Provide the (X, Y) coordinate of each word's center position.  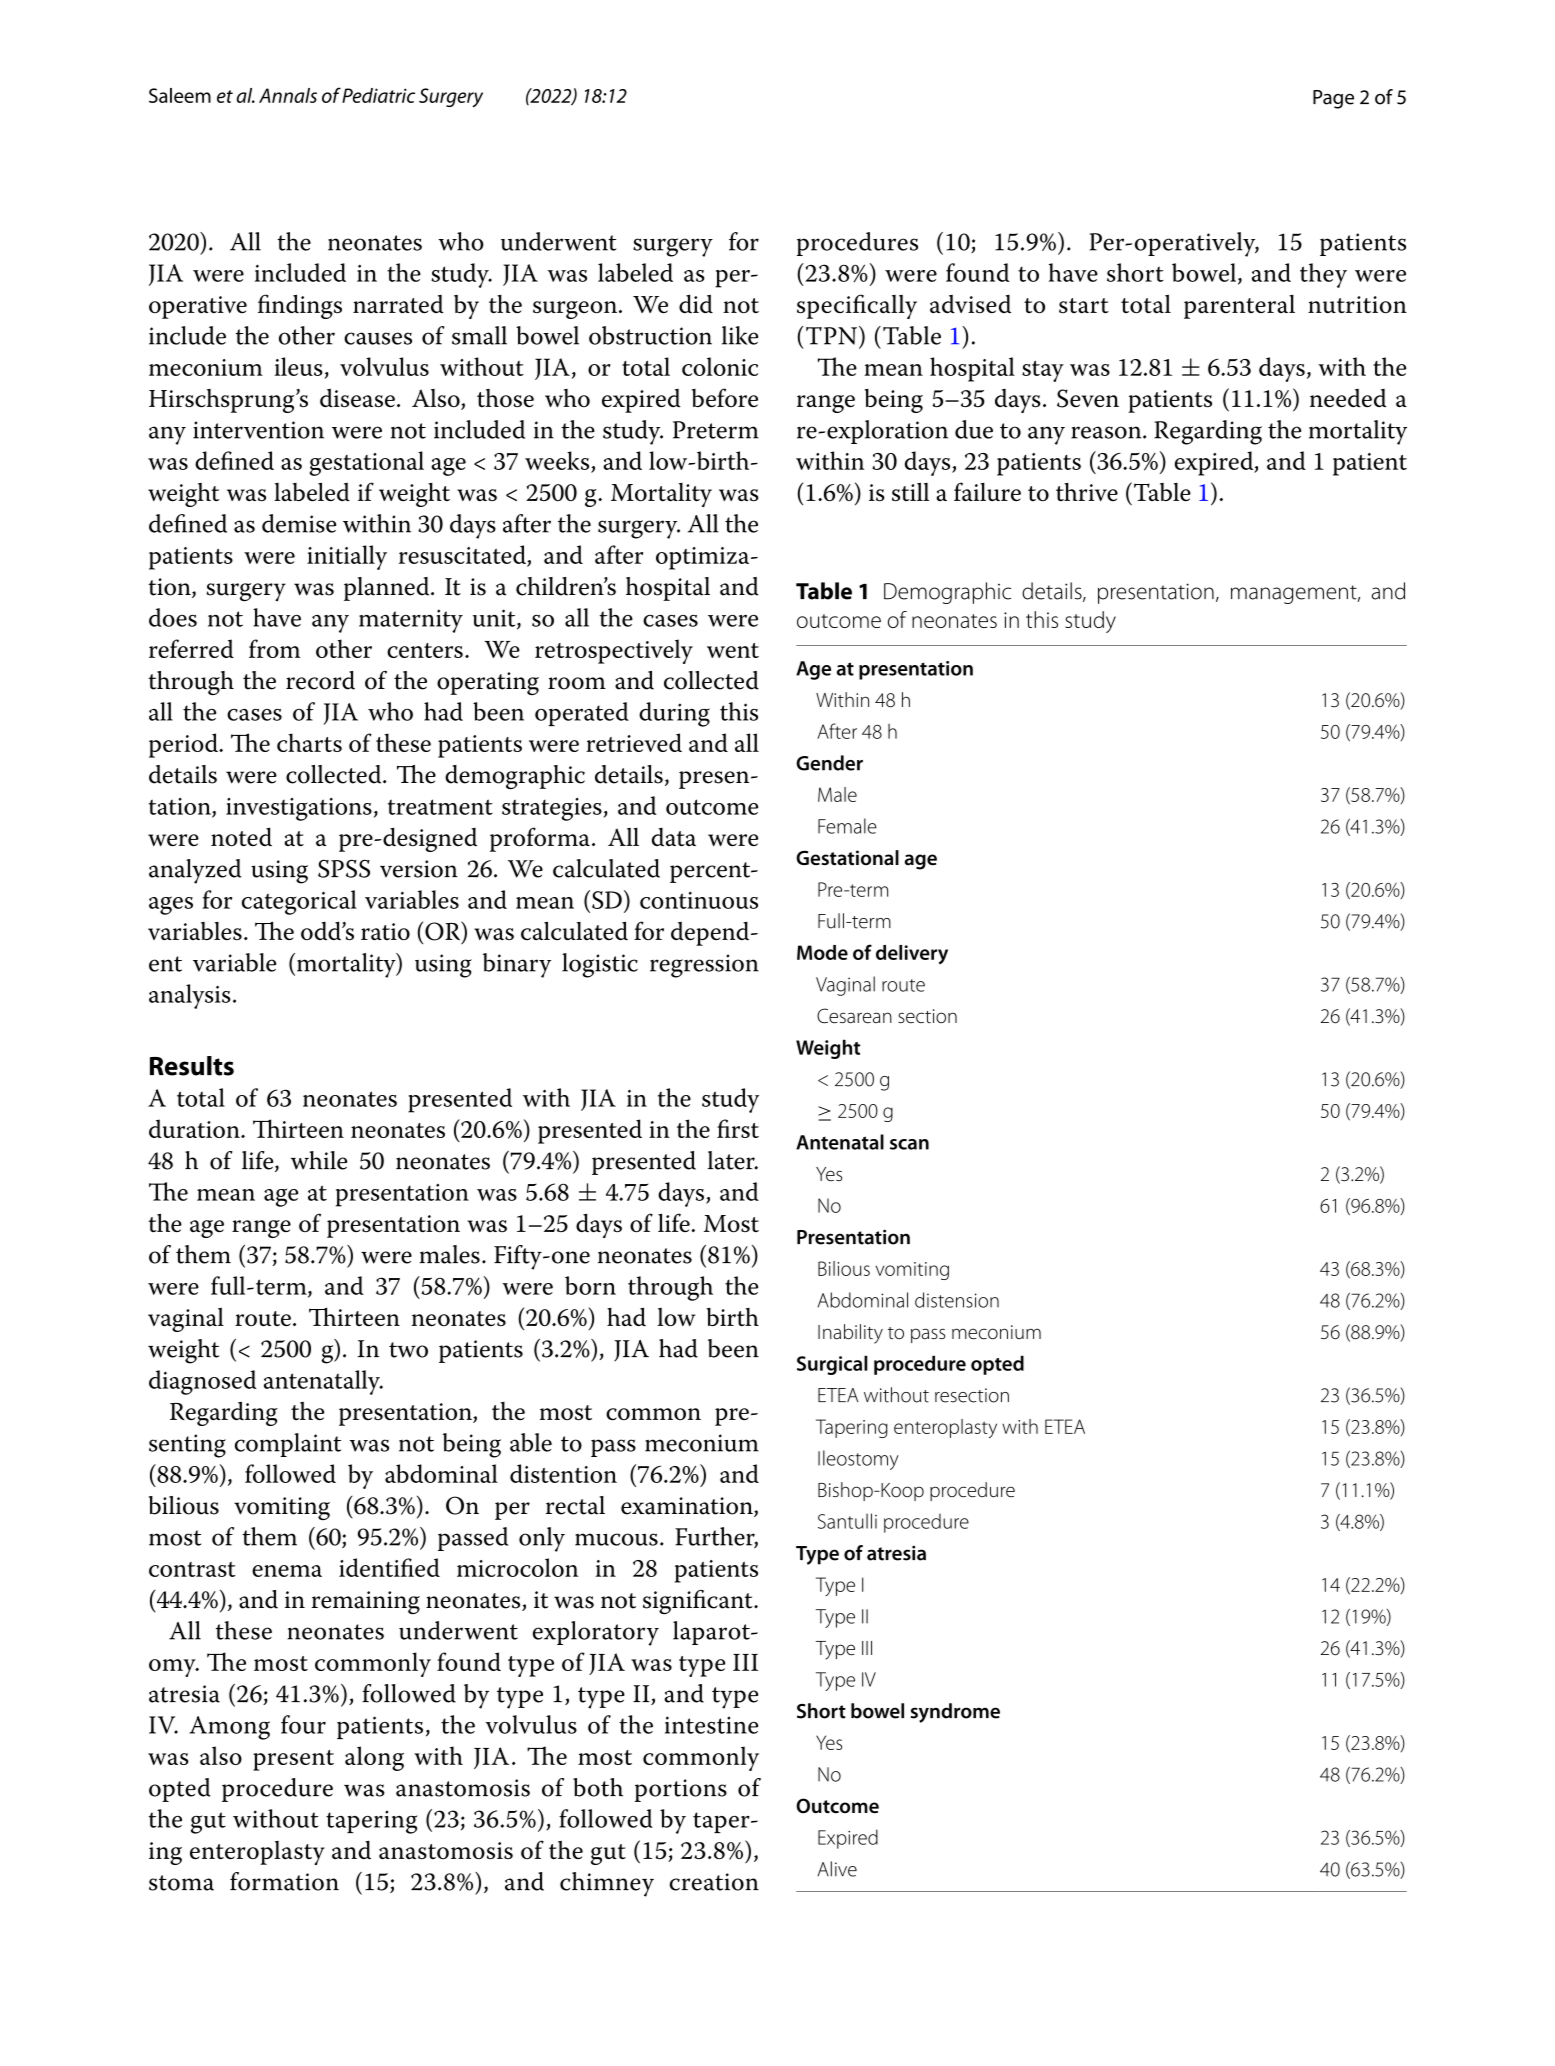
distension (957, 1300)
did (696, 303)
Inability (850, 1334)
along (374, 1758)
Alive (837, 1869)
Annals (288, 95)
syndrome (955, 1713)
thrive (1087, 492)
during (674, 714)
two (408, 1350)
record (320, 680)
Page (1333, 99)
